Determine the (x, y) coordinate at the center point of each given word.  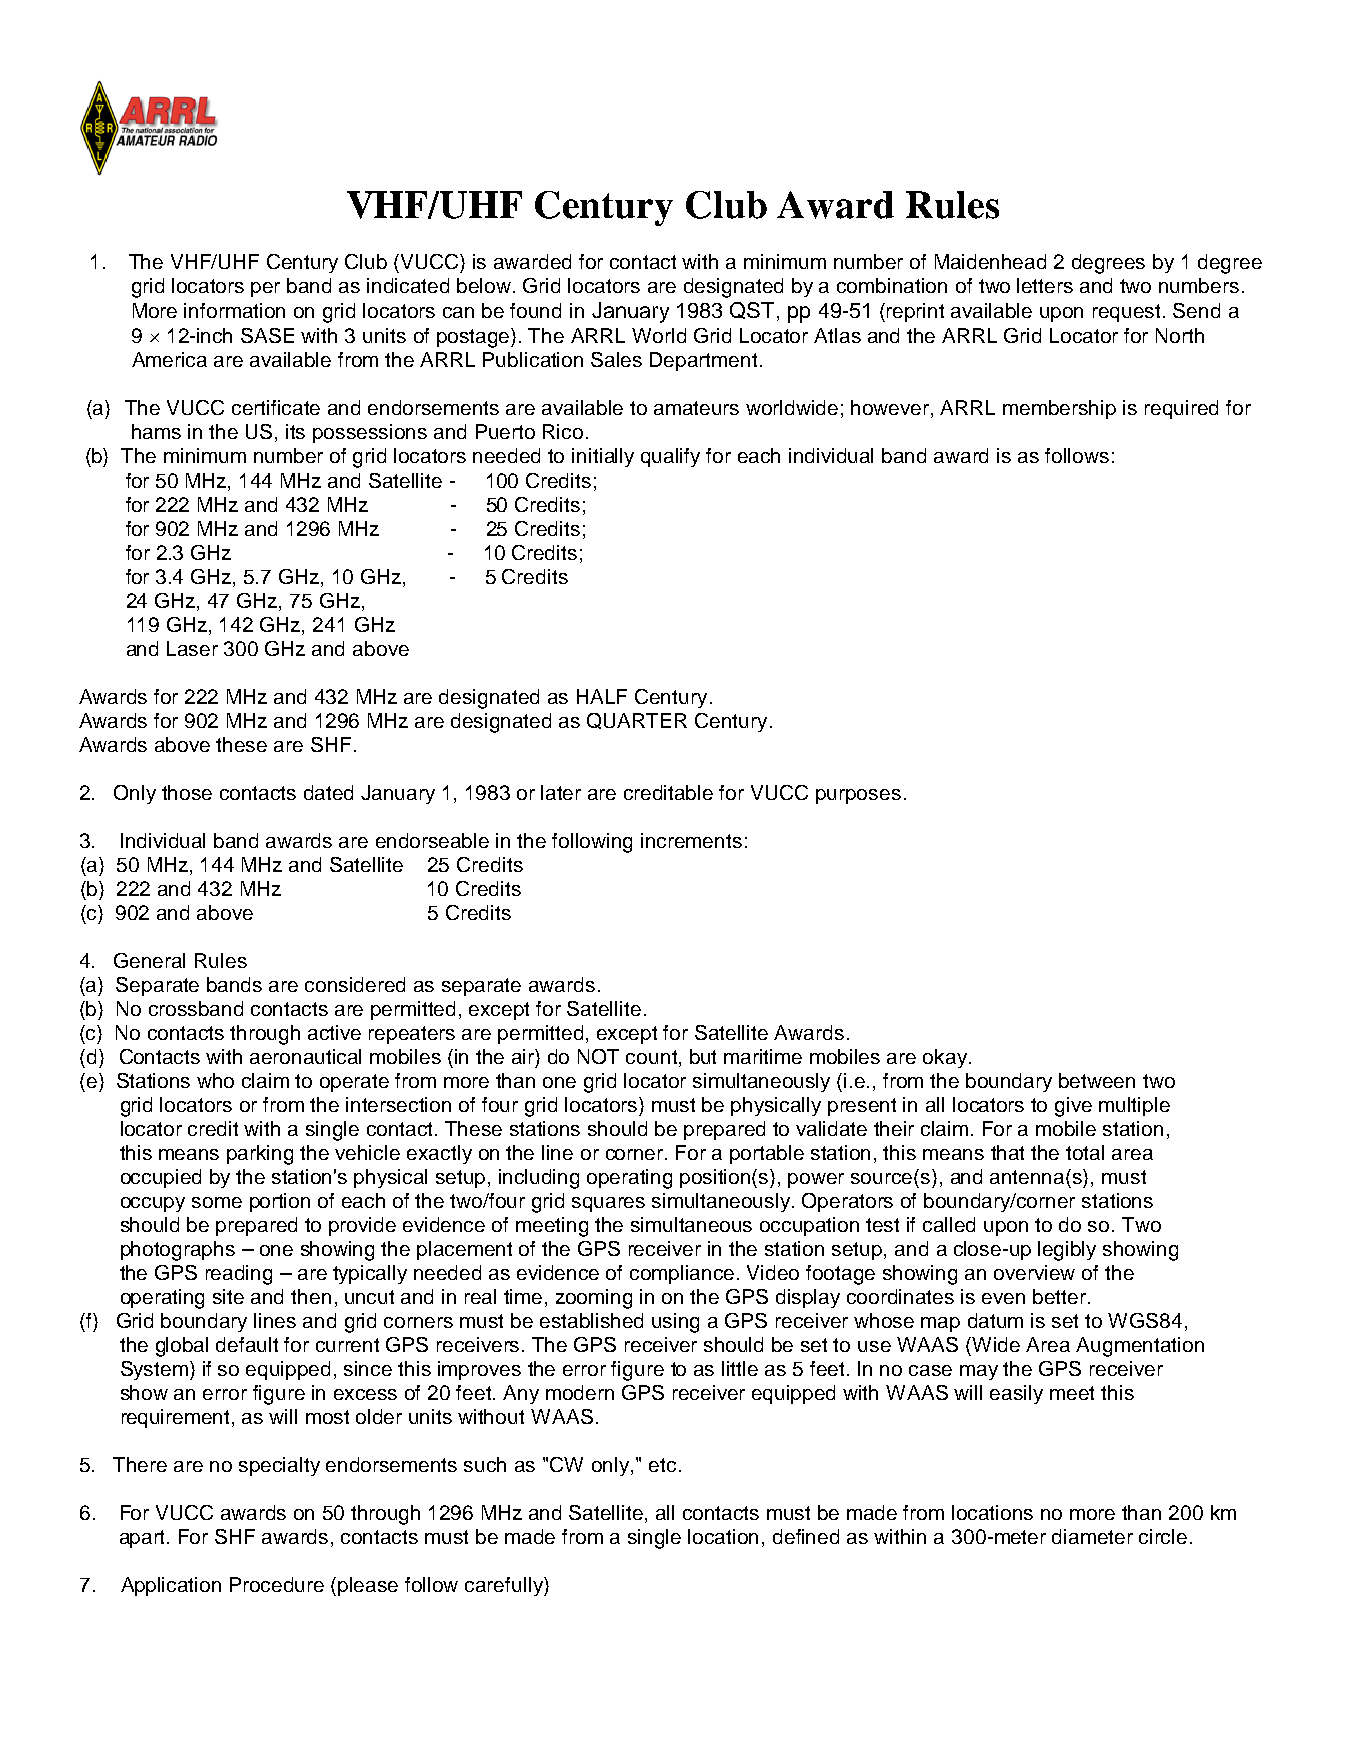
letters (1045, 285)
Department (703, 361)
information (234, 310)
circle (1163, 1536)
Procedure (277, 1584)
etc (662, 1465)
